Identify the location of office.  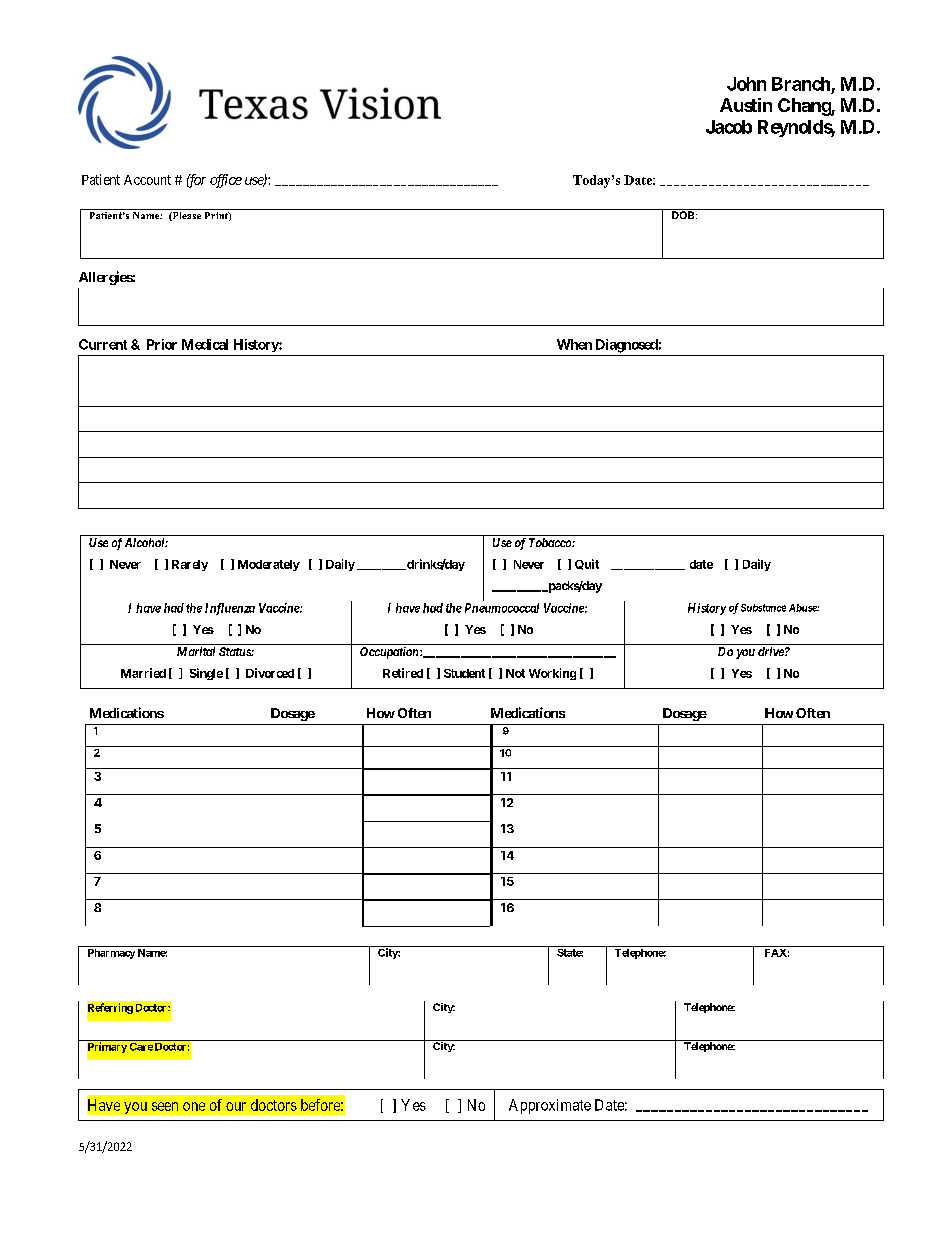
(226, 181).
